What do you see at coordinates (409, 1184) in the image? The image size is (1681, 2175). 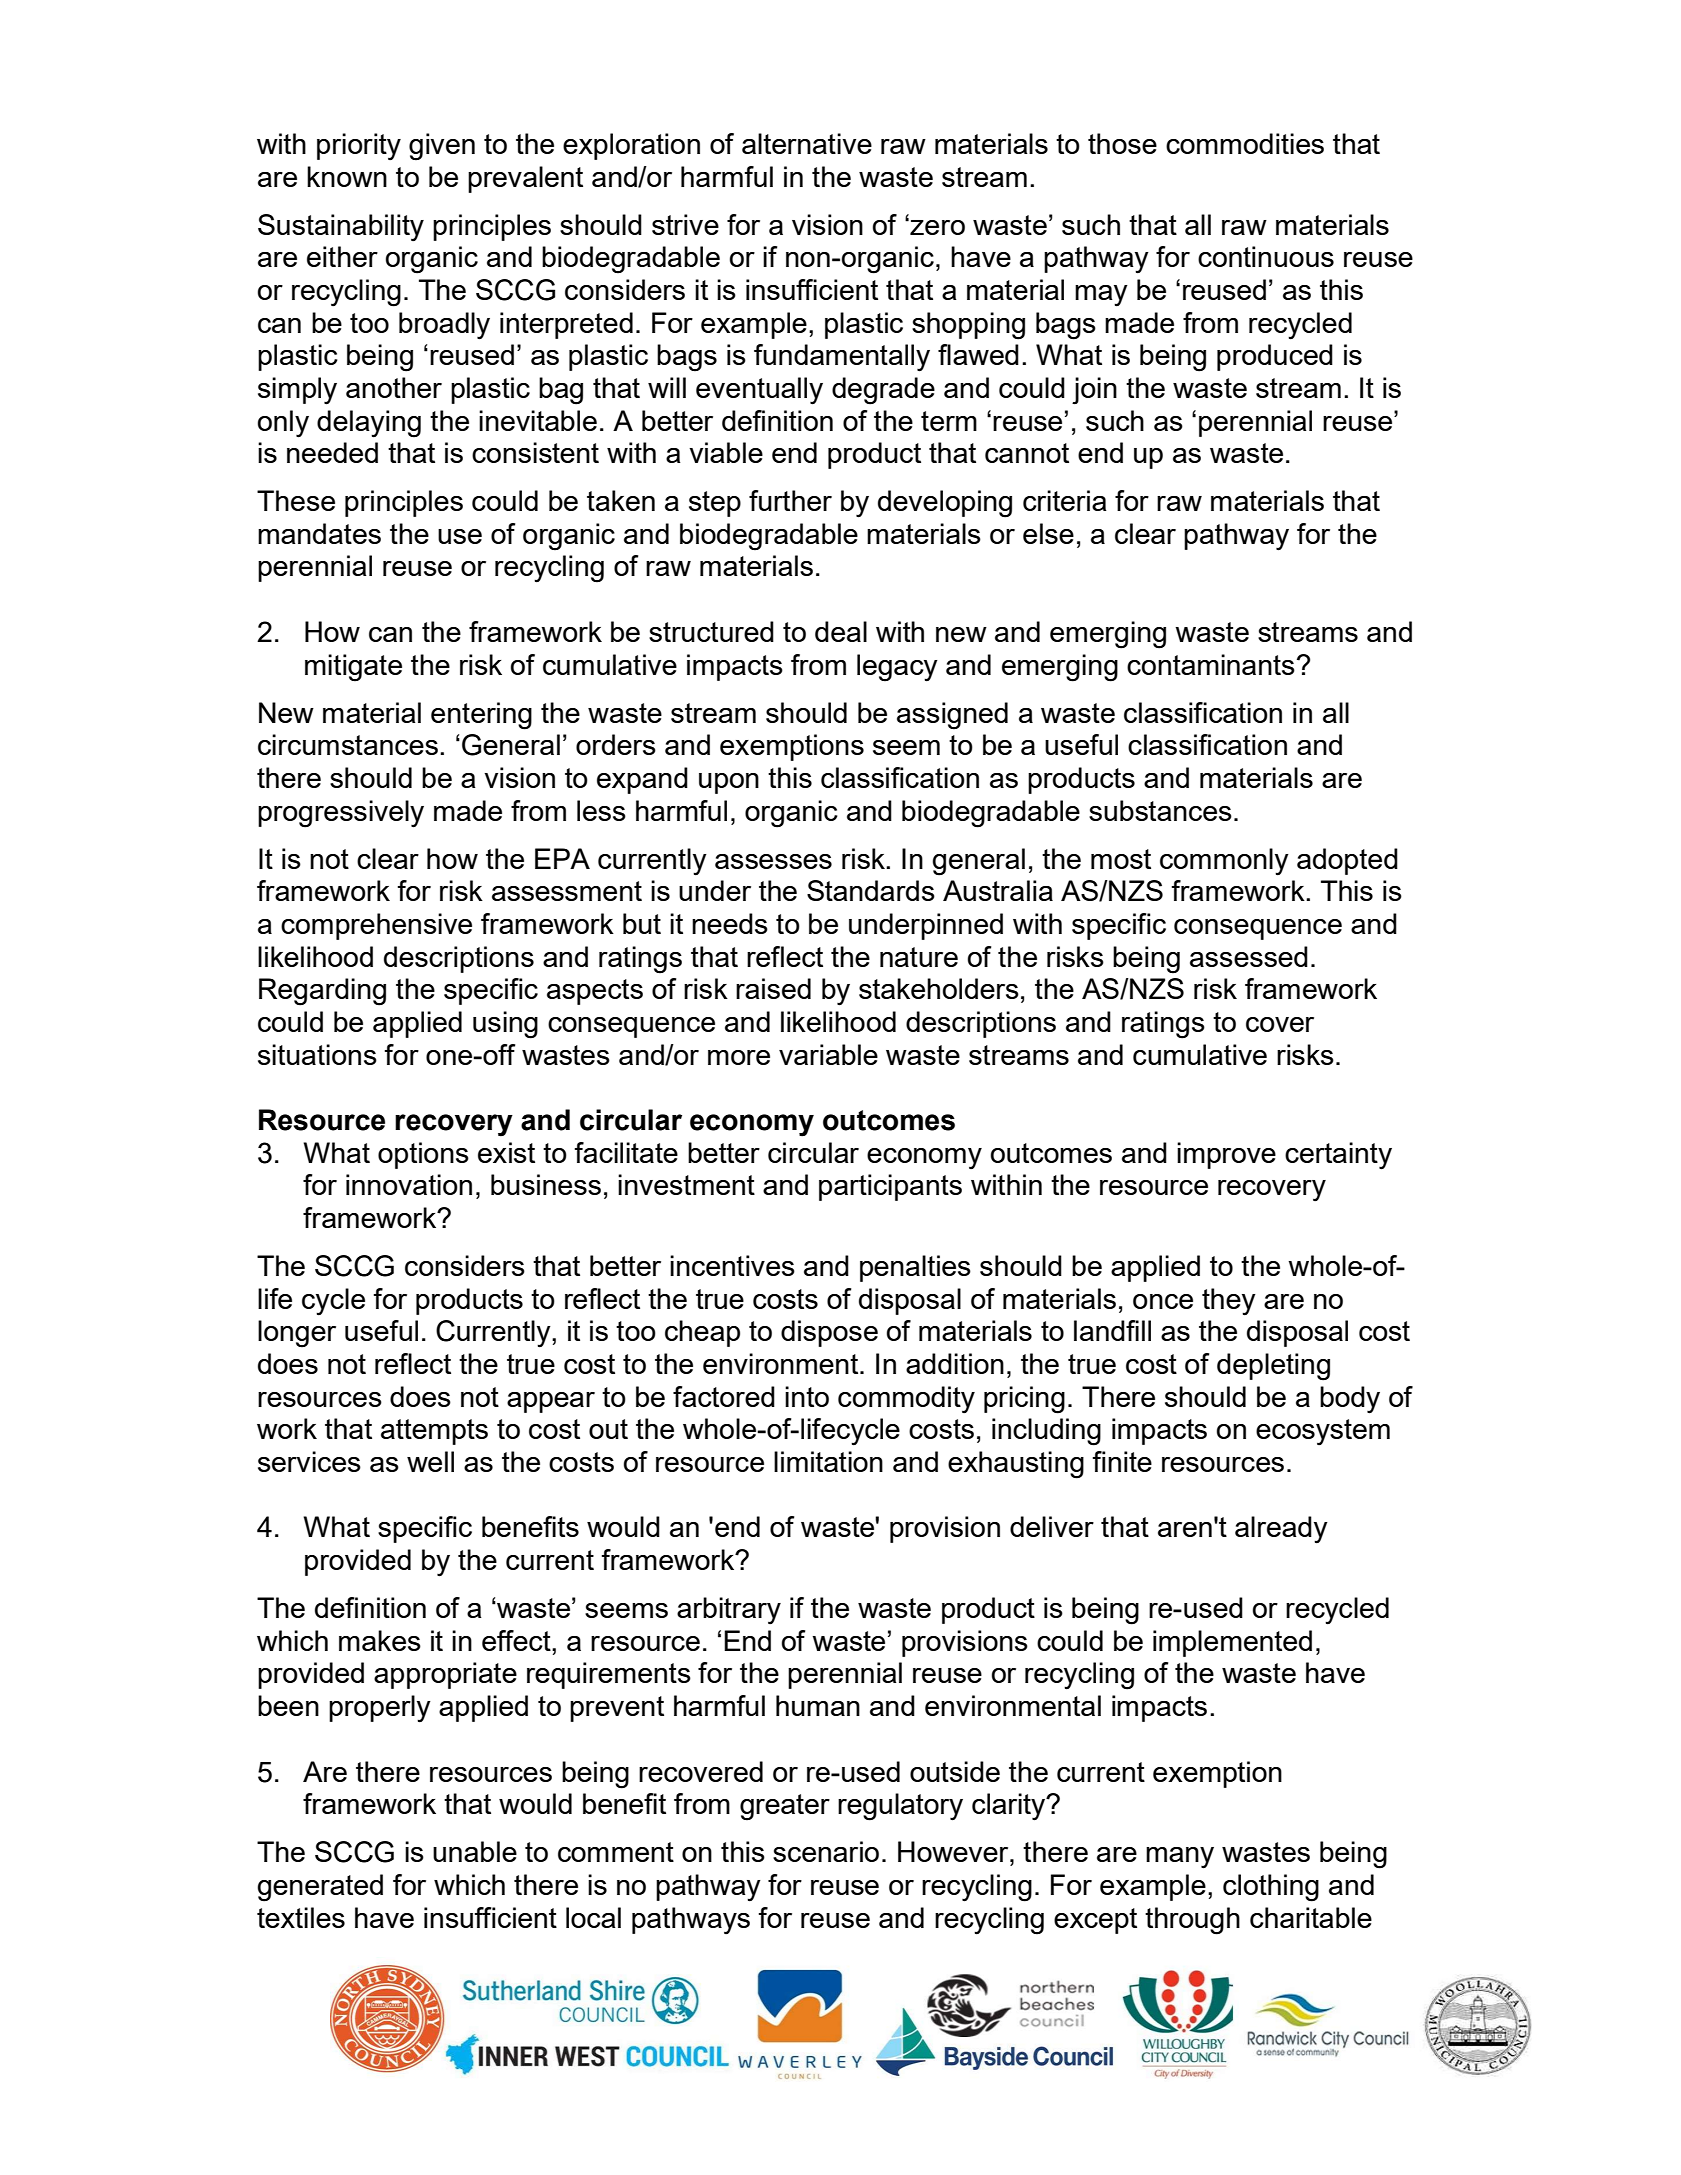 I see `innovation` at bounding box center [409, 1184].
